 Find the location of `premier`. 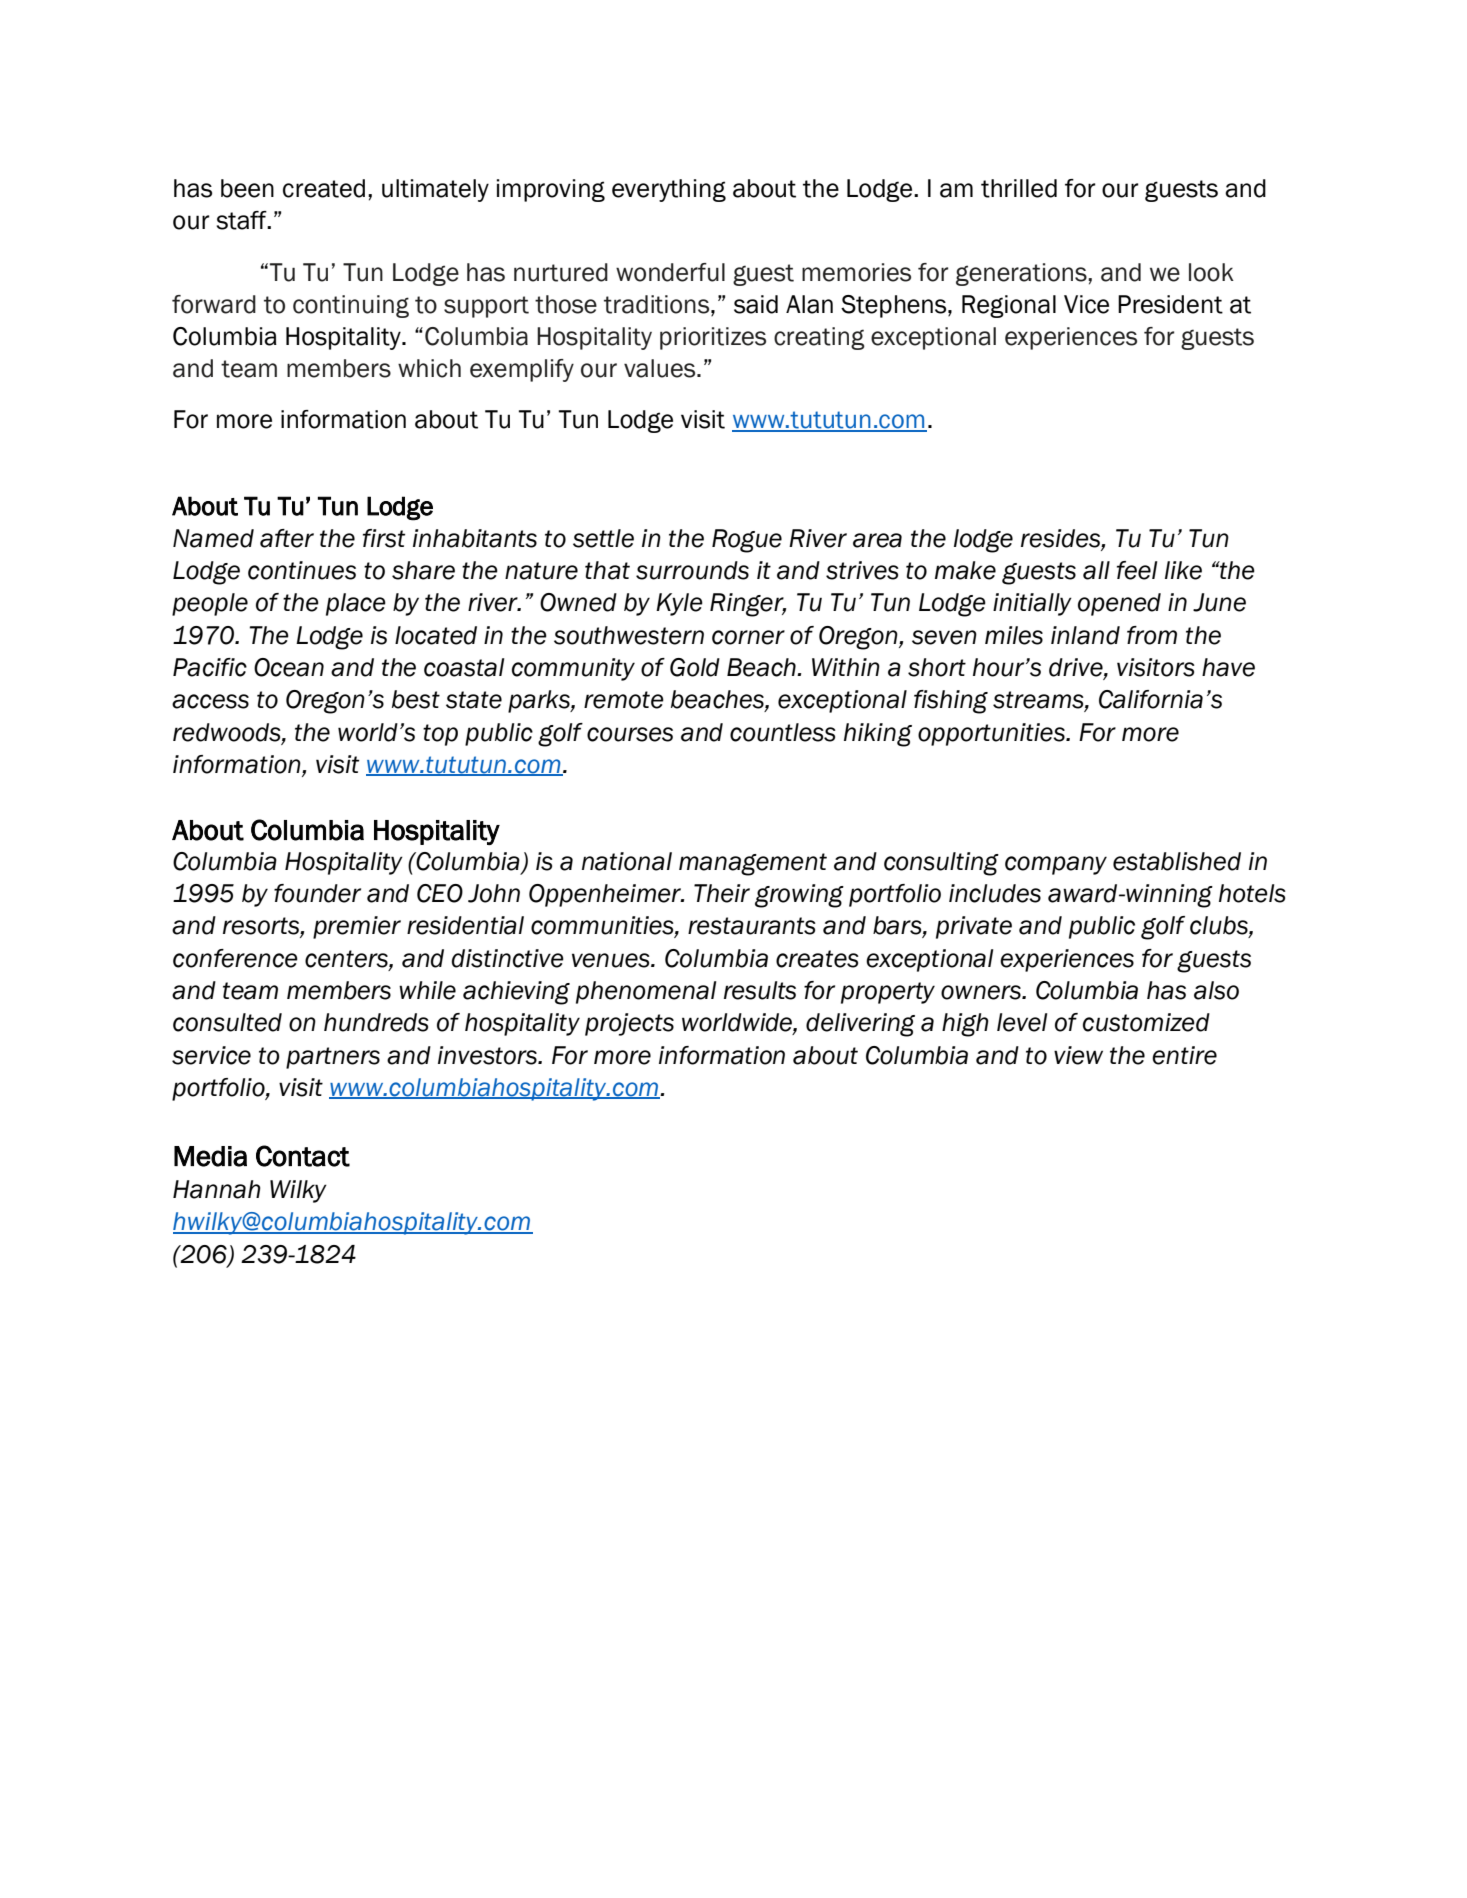

premier is located at coordinates (357, 927).
